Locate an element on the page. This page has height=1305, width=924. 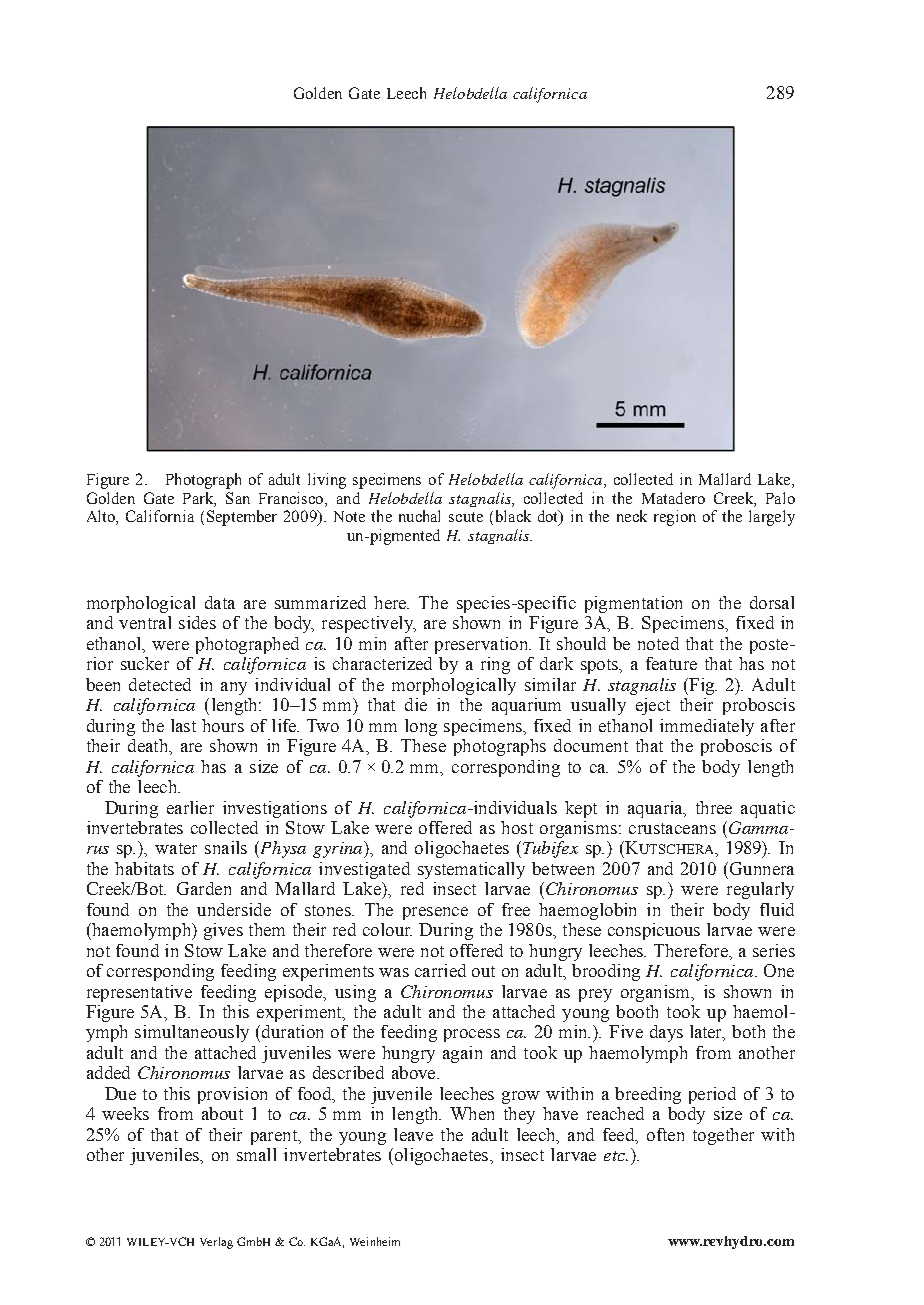
Verlag is located at coordinates (216, 1243).
